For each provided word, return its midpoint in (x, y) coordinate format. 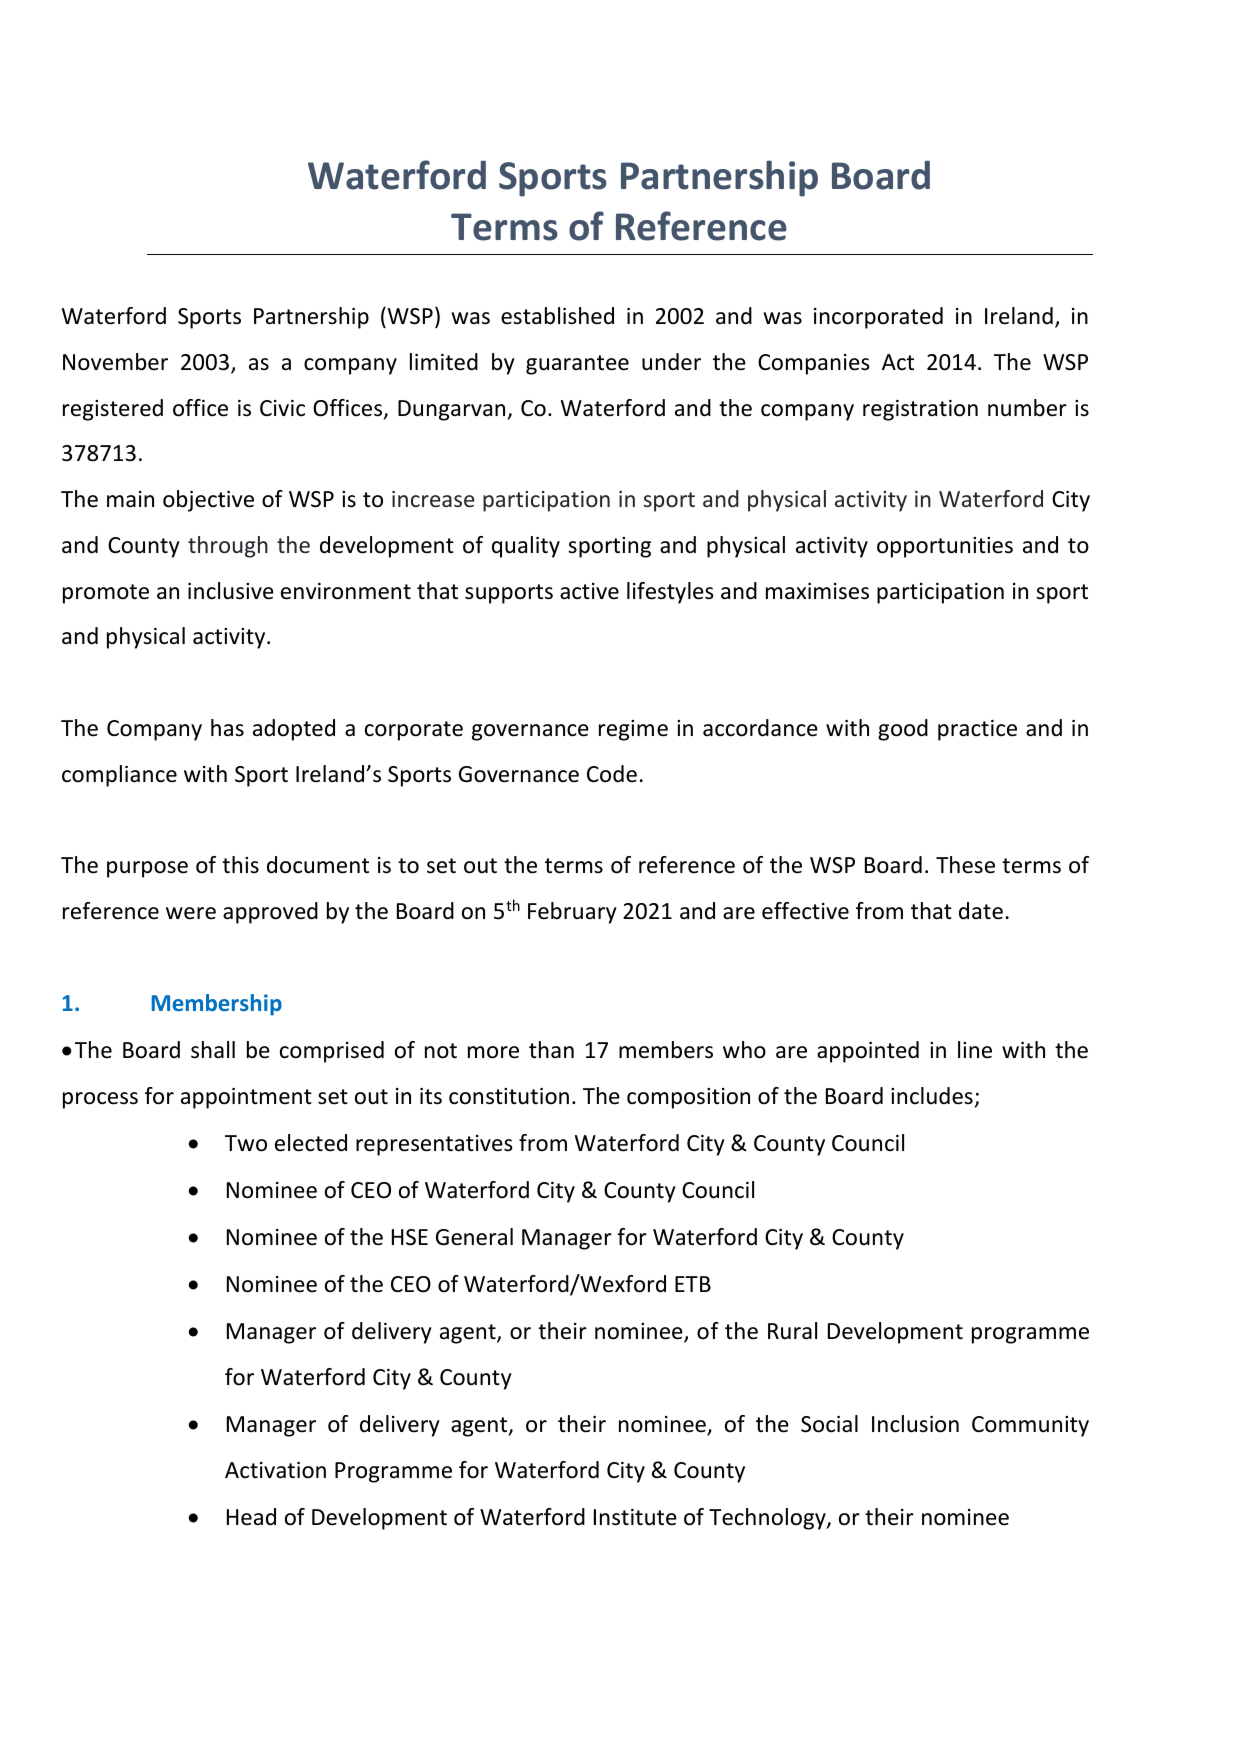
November (115, 362)
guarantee (577, 365)
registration (920, 410)
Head (251, 1517)
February (572, 913)
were (191, 913)
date (981, 911)
